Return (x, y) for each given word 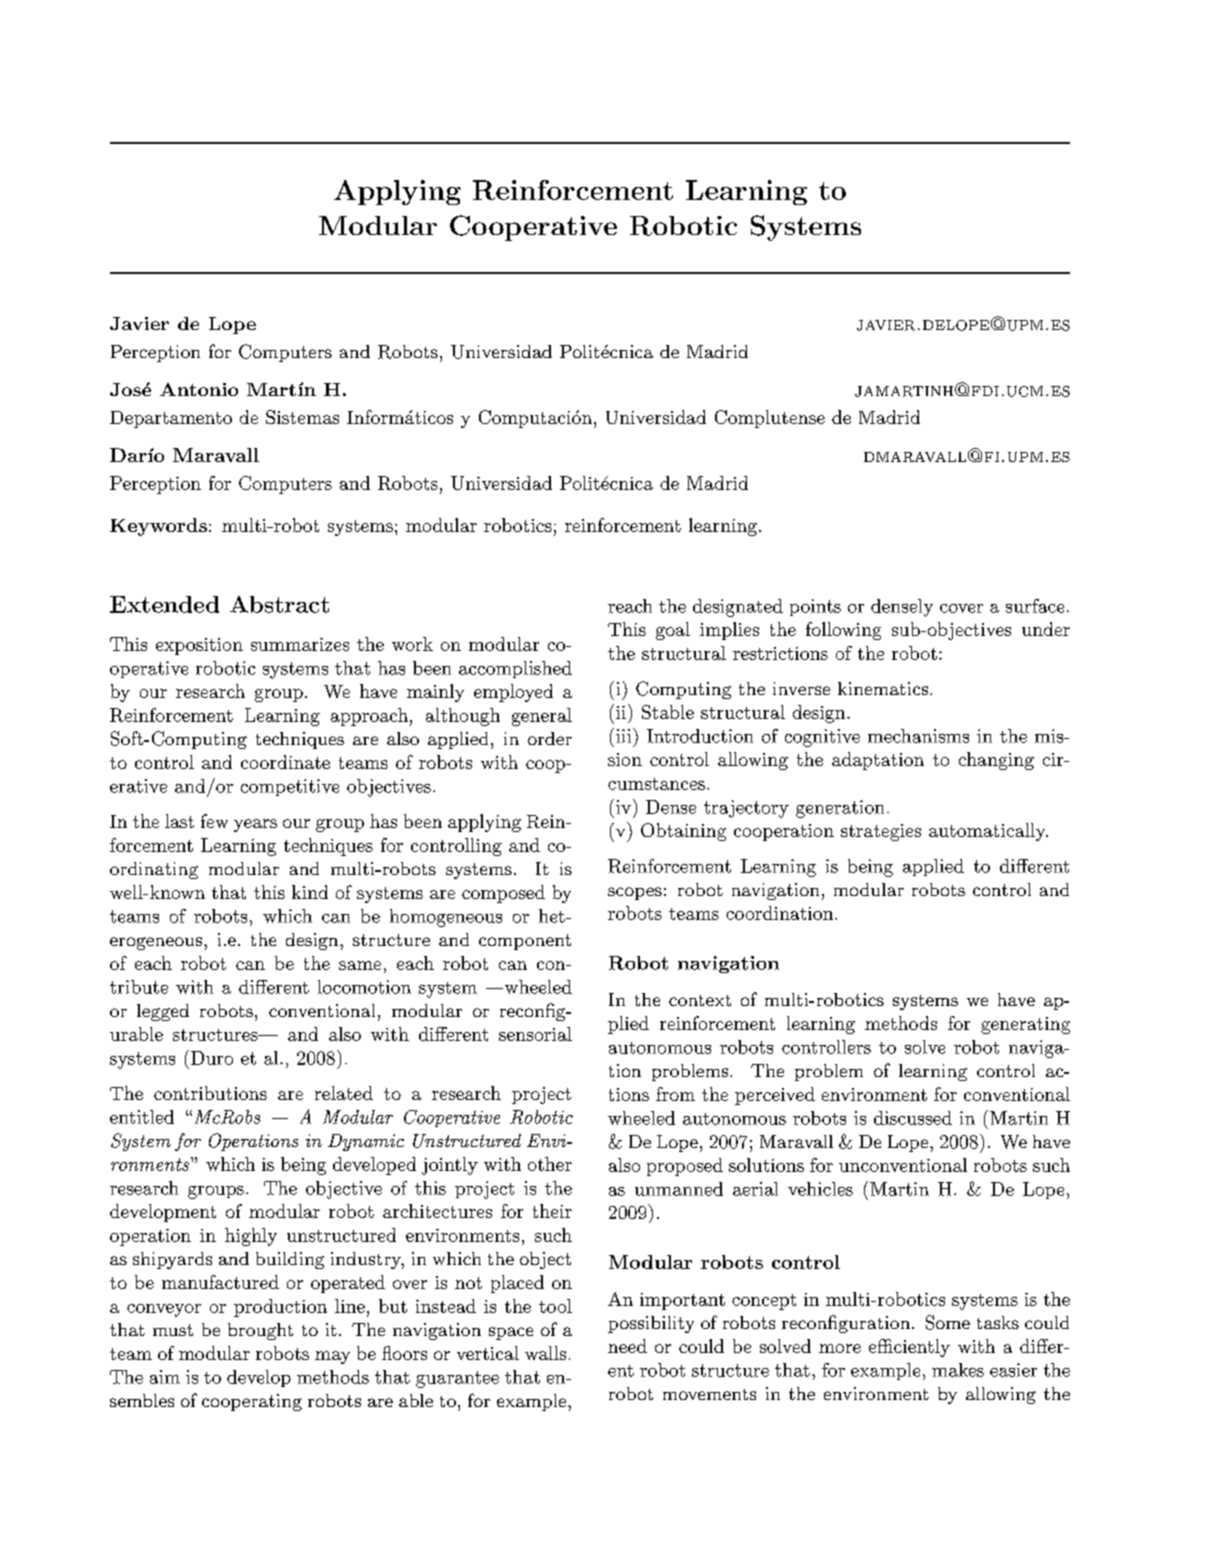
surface (1035, 606)
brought (260, 1331)
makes (958, 1370)
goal (673, 631)
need (627, 1346)
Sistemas (302, 417)
